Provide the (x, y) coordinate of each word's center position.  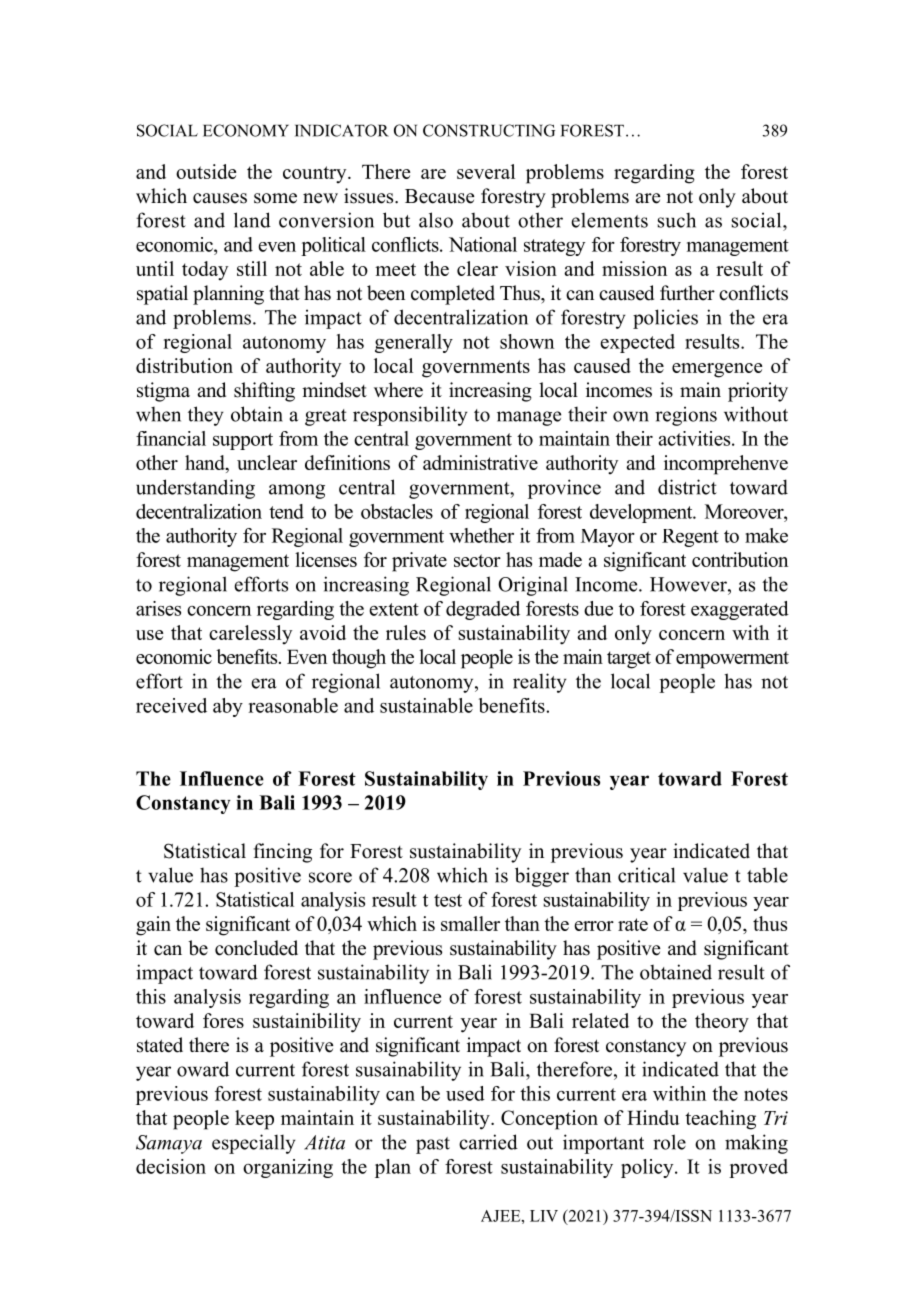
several (486, 171)
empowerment (732, 660)
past (433, 1145)
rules (406, 632)
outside (206, 171)
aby (228, 707)
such (677, 220)
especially (254, 1144)
